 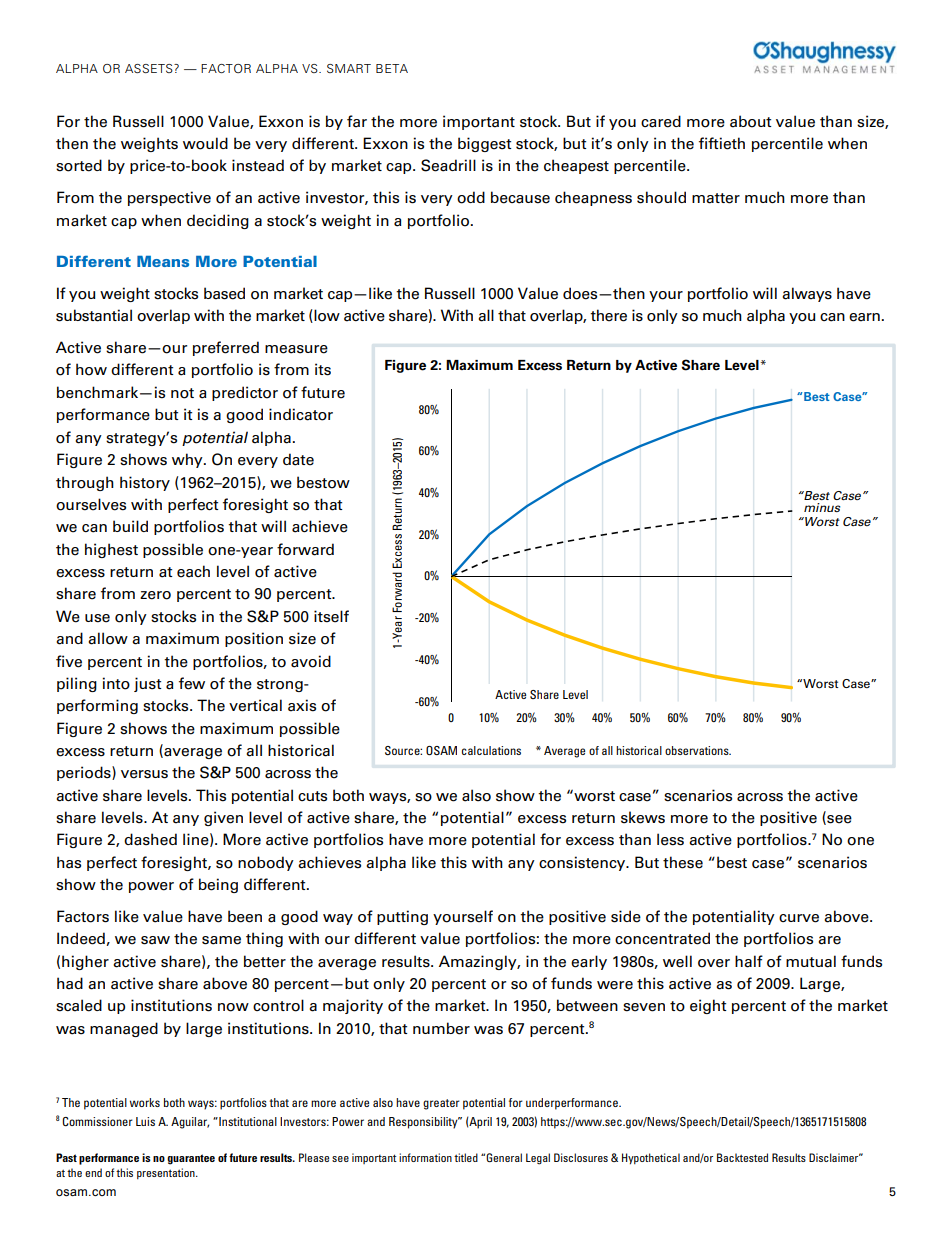 What do you see at coordinates (485, 144) in the screenshot?
I see `biggest` at bounding box center [485, 144].
